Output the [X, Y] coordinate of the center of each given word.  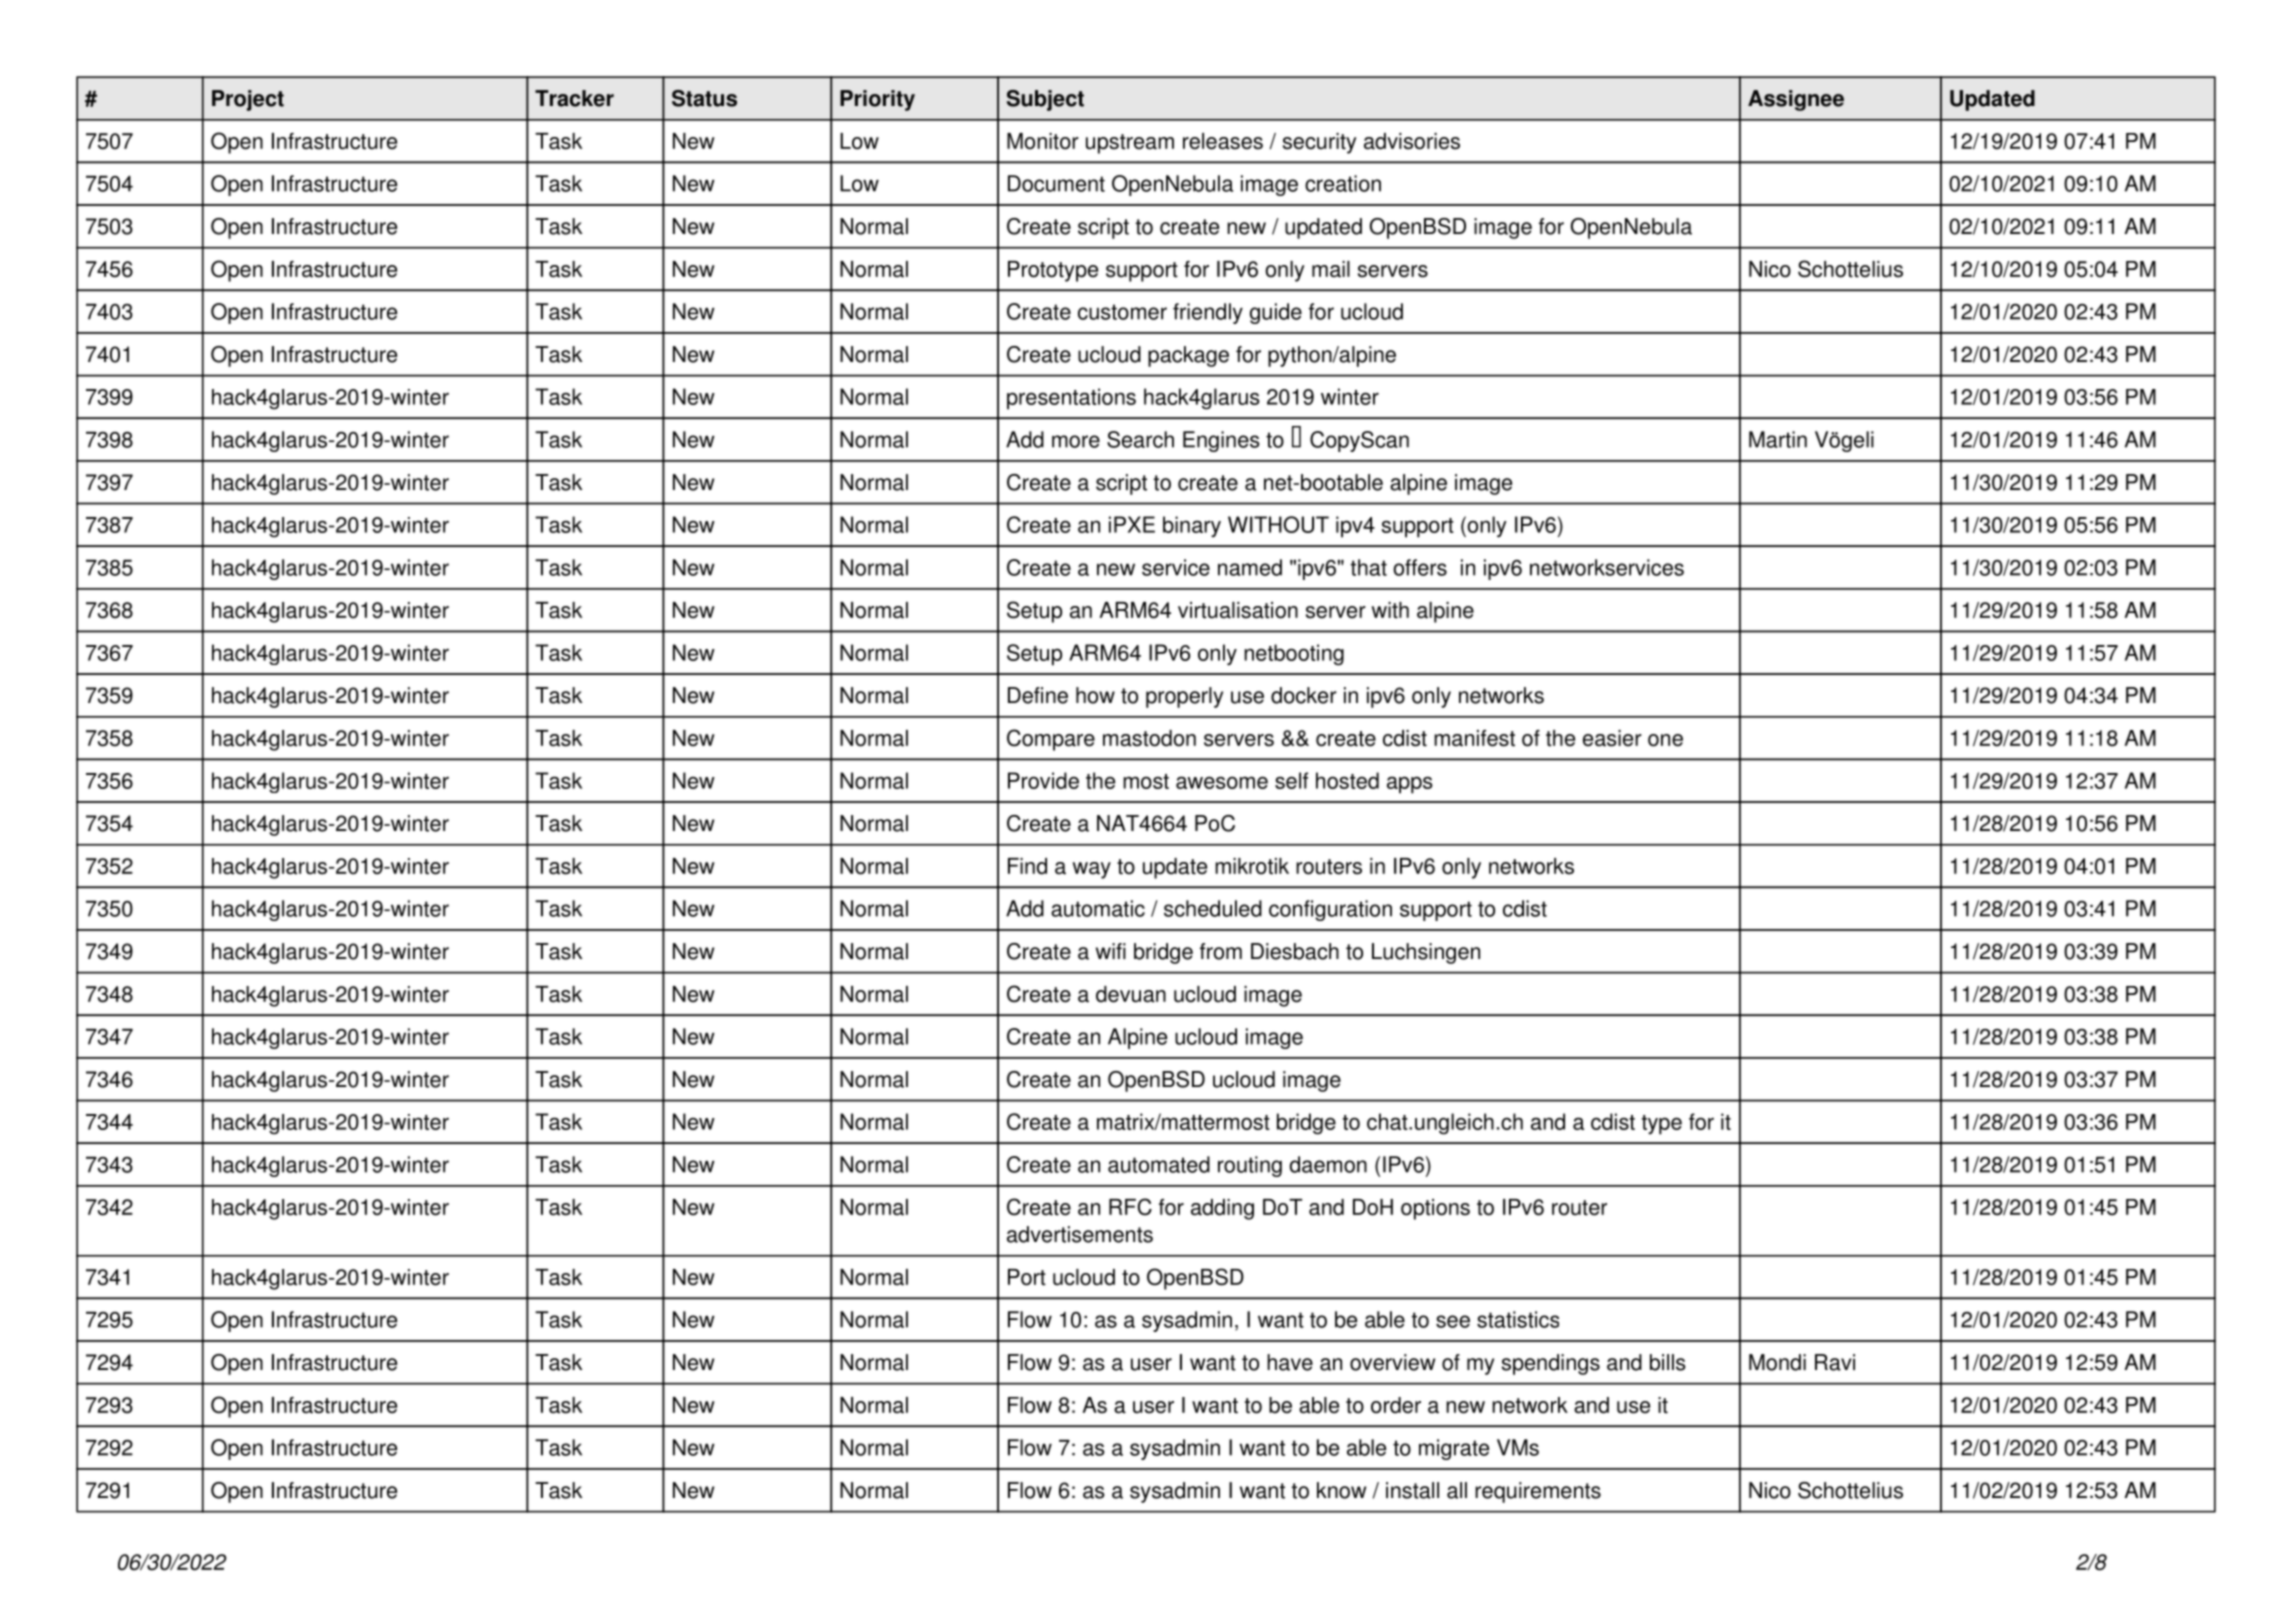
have [1290, 1362]
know [1341, 1490]
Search [1140, 439]
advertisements [1080, 1234]
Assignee [1796, 100]
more [1076, 441]
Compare [1051, 740]
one [1665, 740]
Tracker [574, 98]
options [1435, 1209]
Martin [1778, 439]
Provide [1043, 780]
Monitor [1043, 141]
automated [1159, 1164]
